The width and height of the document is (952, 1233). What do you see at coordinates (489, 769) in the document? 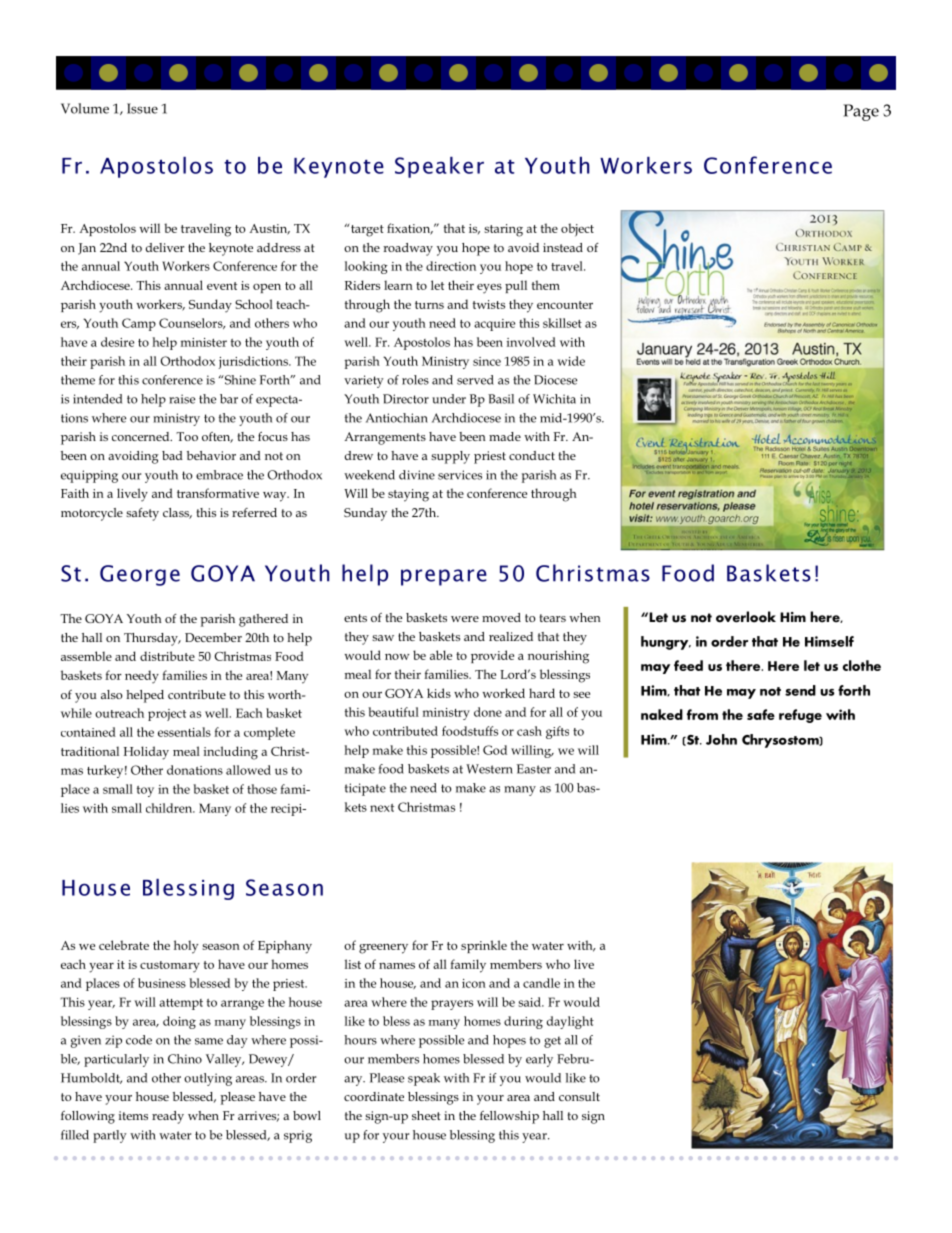
I see `Western` at bounding box center [489, 769].
